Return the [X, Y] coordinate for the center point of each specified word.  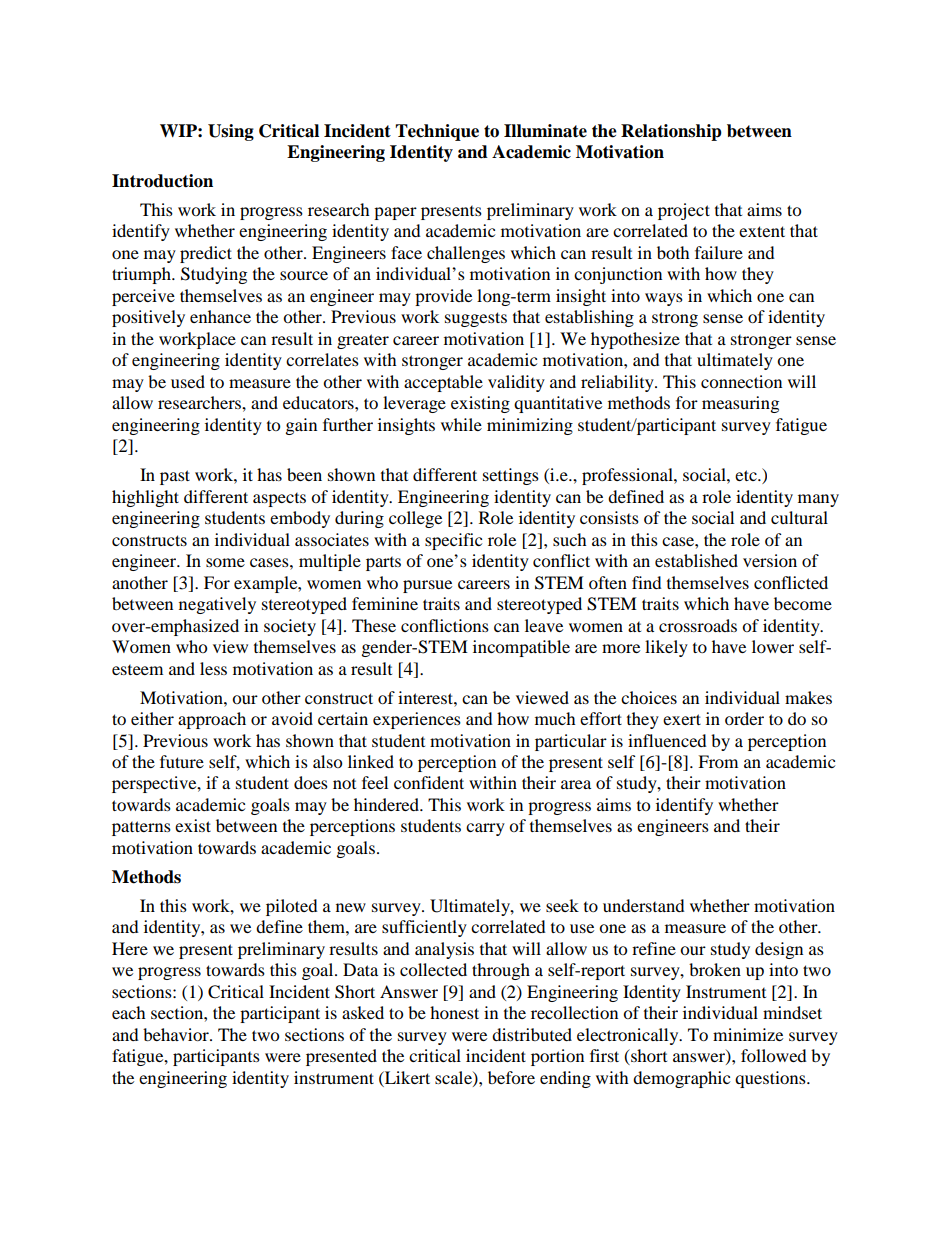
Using [231, 132]
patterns [141, 828]
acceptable [443, 383]
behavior [177, 1034]
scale [454, 1078]
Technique [437, 132]
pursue [427, 586]
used [188, 381]
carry [485, 829]
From [718, 761]
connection [741, 381]
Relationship [671, 132]
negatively [217, 605]
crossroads [698, 625]
